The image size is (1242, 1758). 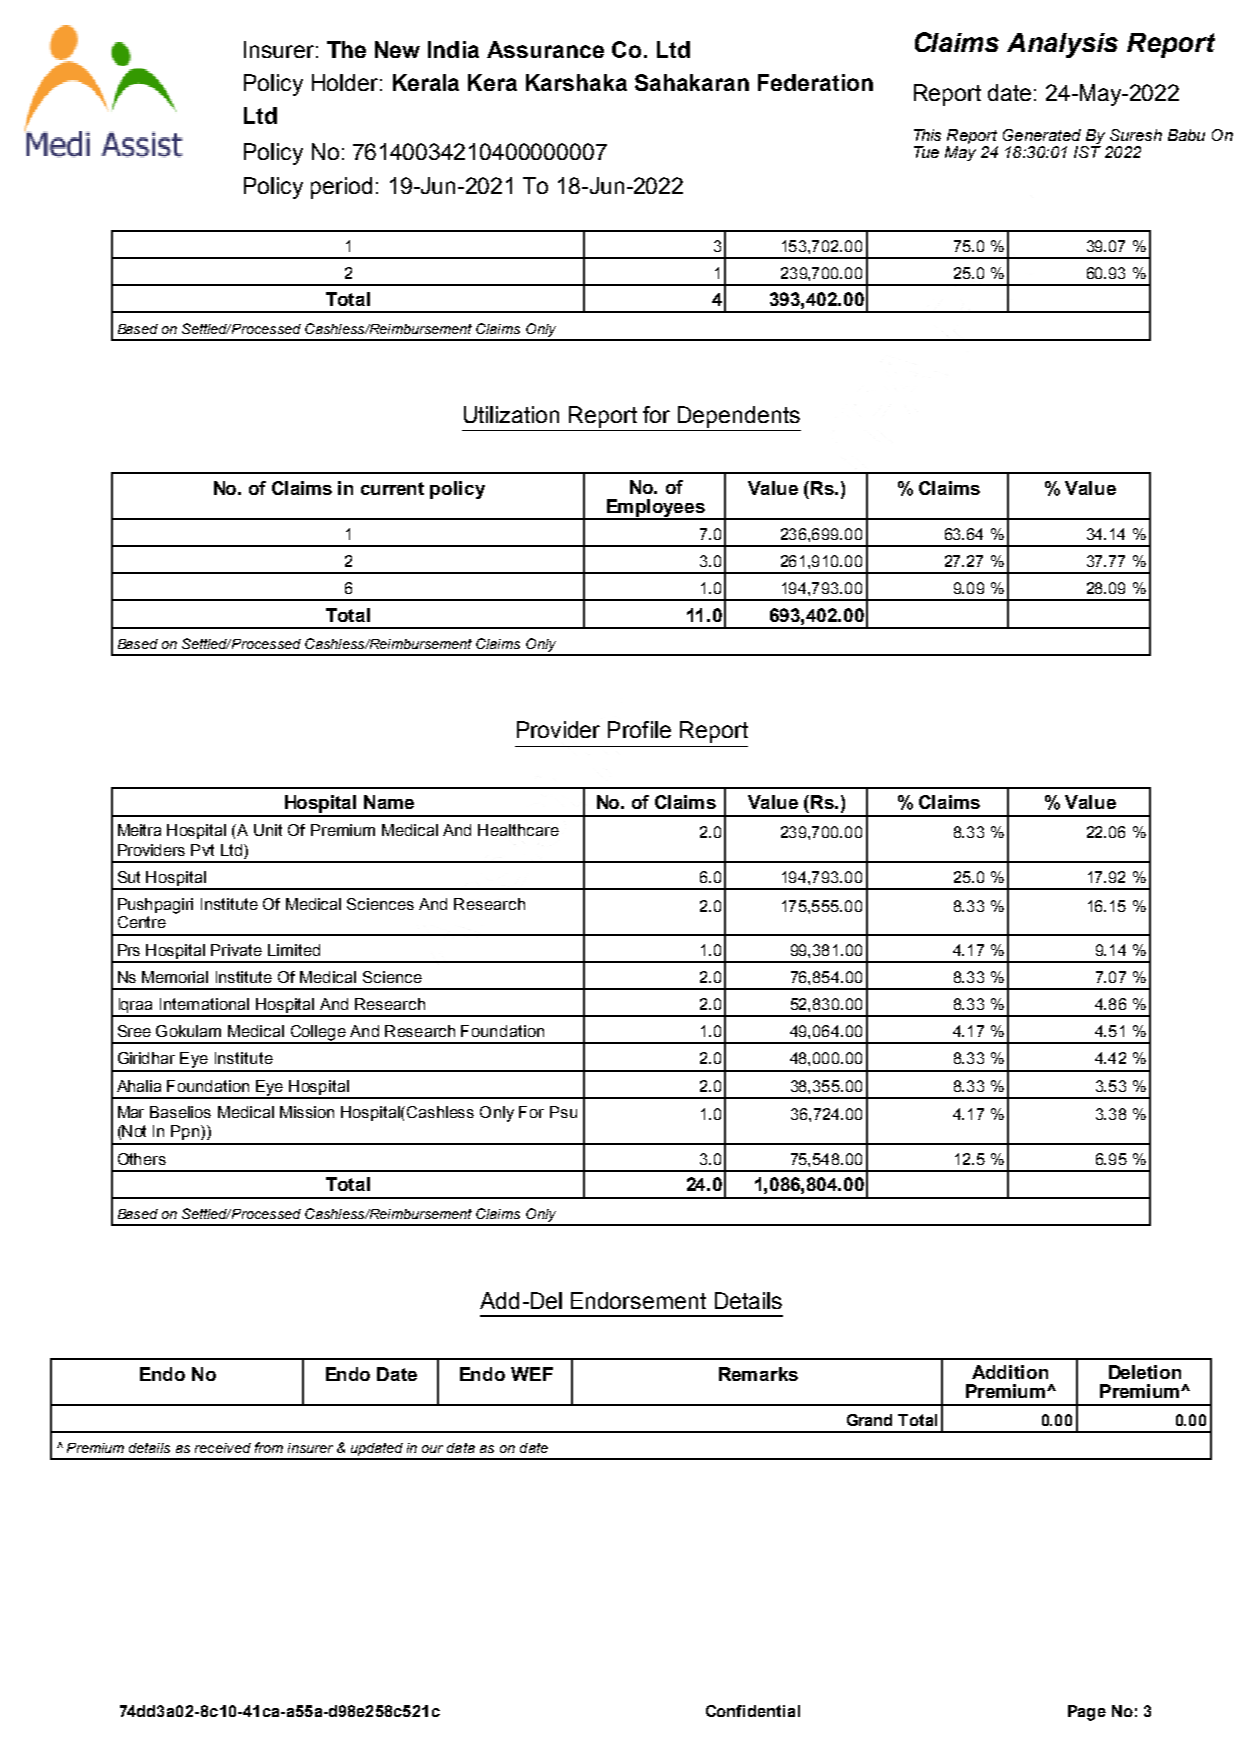 I want to click on Generated, so click(x=1042, y=135).
